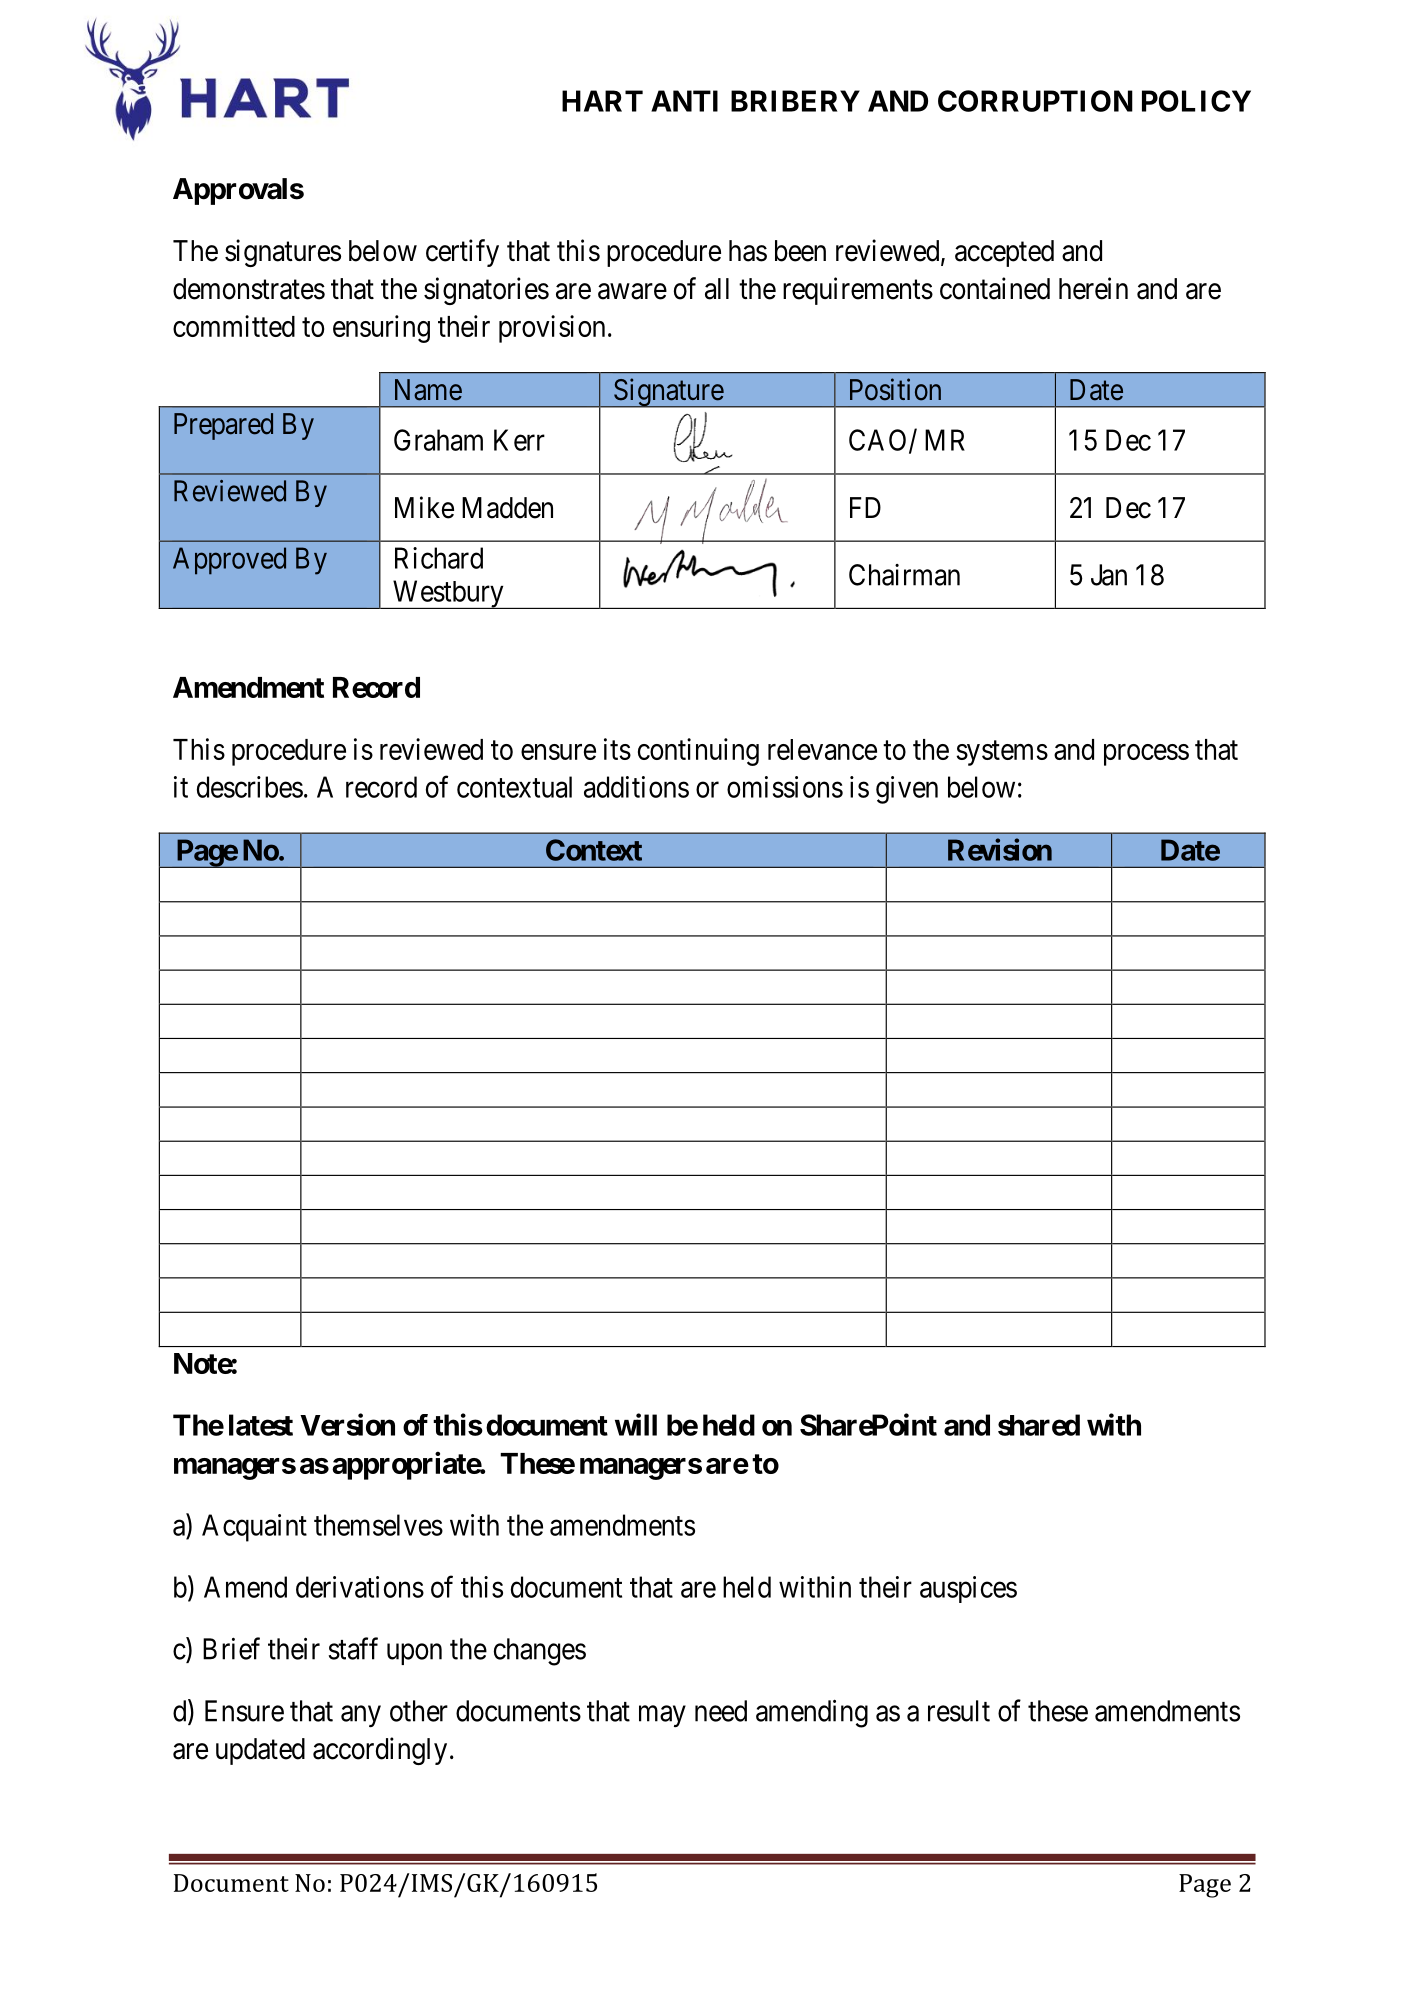 Image resolution: width=1424 pixels, height=2014 pixels. Describe the element at coordinates (698, 752) in the document. I see `continuing` at that location.
